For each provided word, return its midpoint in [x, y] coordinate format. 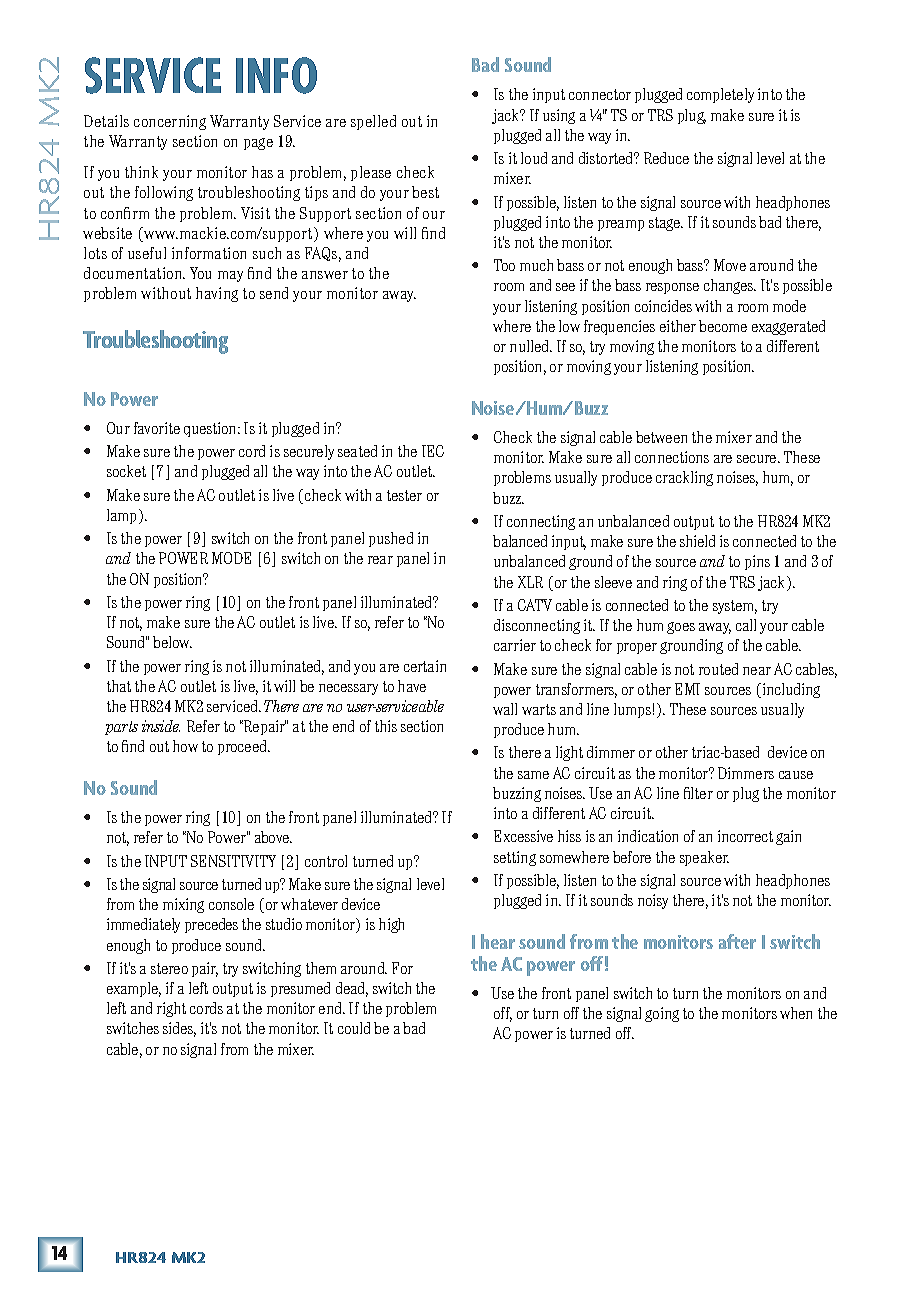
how [185, 746]
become [723, 326]
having [217, 294]
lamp [121, 516]
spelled [373, 122]
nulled [531, 346]
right [171, 1009]
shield [697, 541]
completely [720, 95]
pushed [391, 539]
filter [698, 793]
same [533, 775]
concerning [170, 122]
